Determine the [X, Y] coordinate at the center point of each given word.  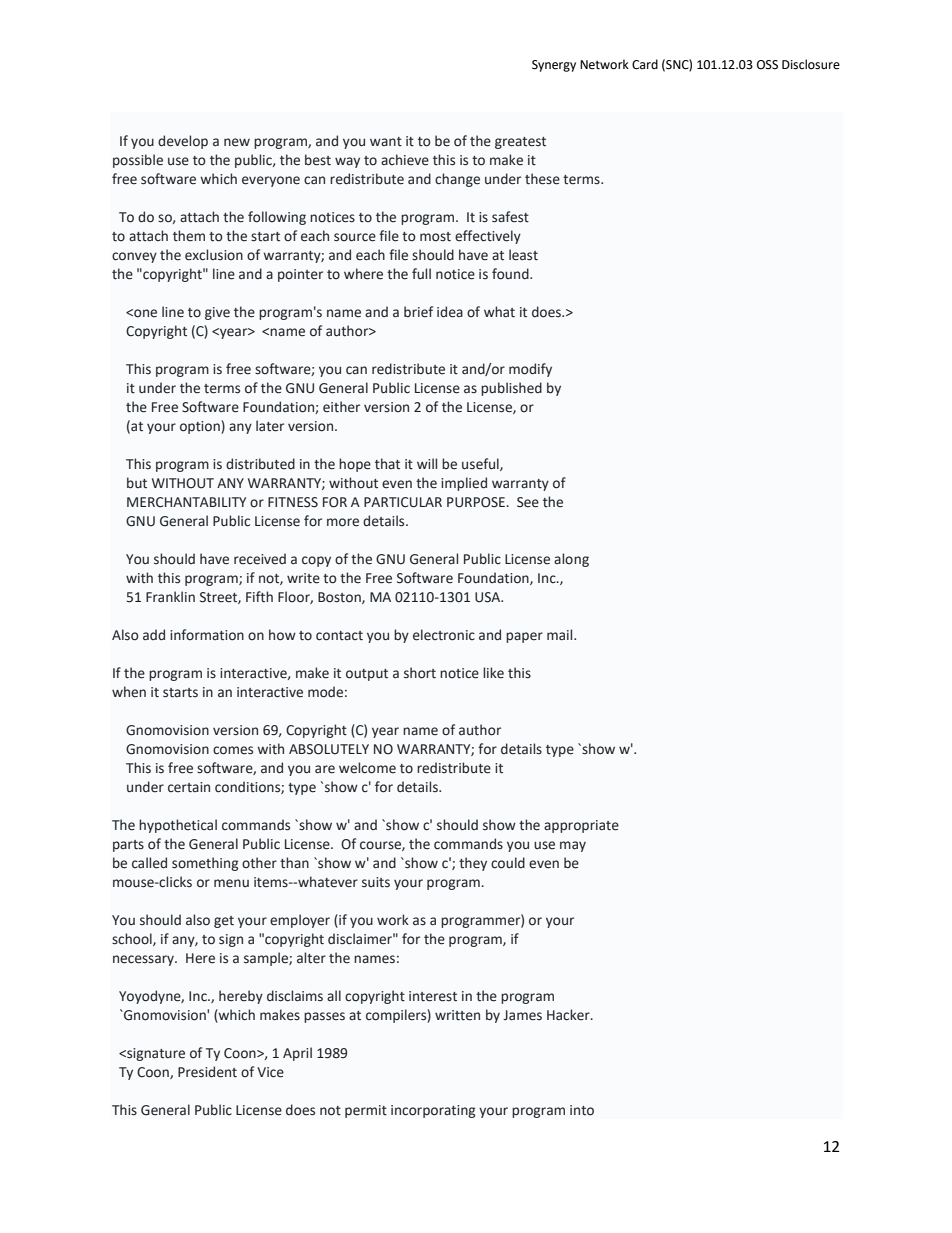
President [207, 1072]
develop [183, 142]
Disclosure [811, 64]
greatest [520, 143]
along [571, 560]
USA [489, 597]
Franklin [170, 597]
